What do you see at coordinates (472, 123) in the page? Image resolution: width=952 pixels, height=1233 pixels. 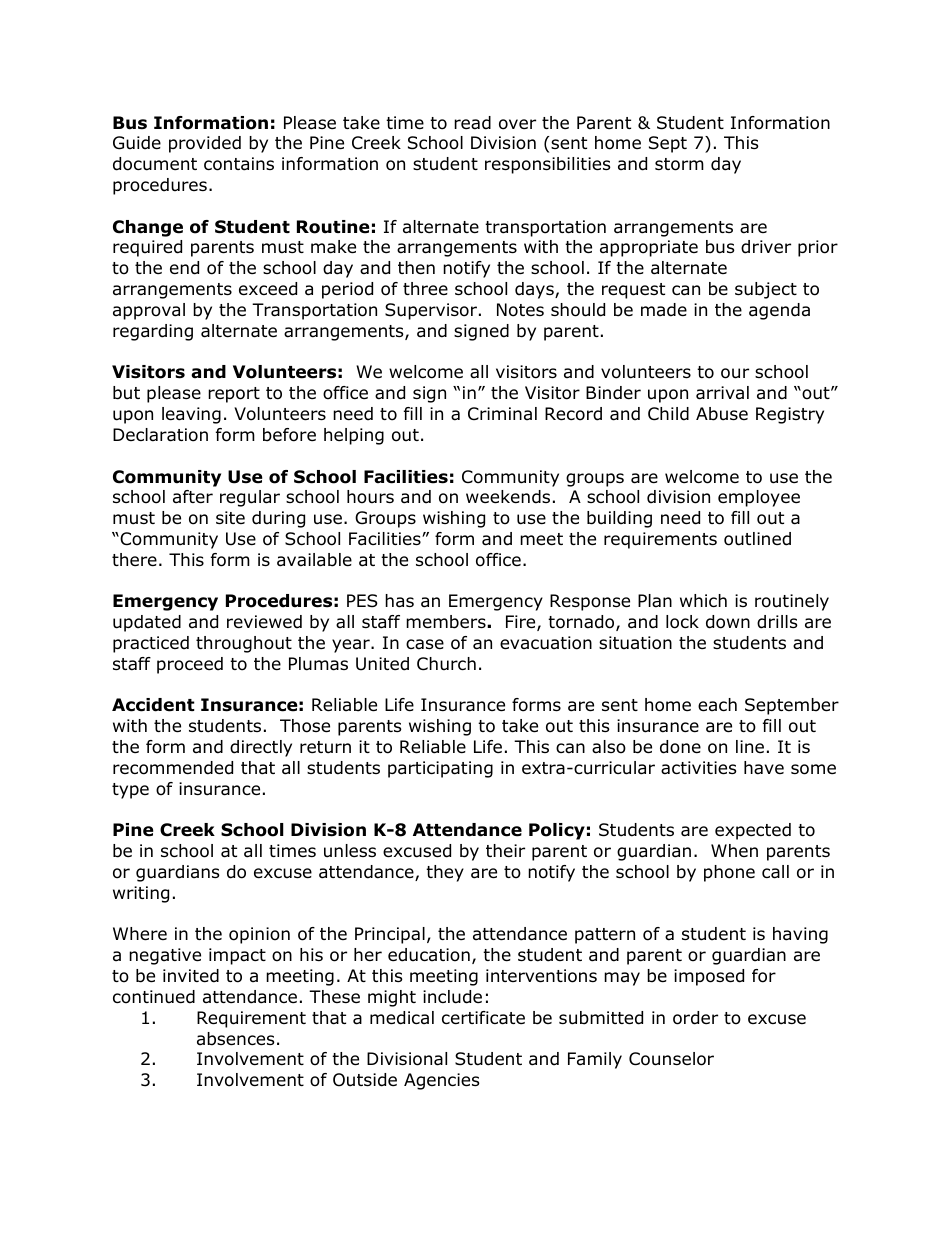 I see `read` at bounding box center [472, 123].
